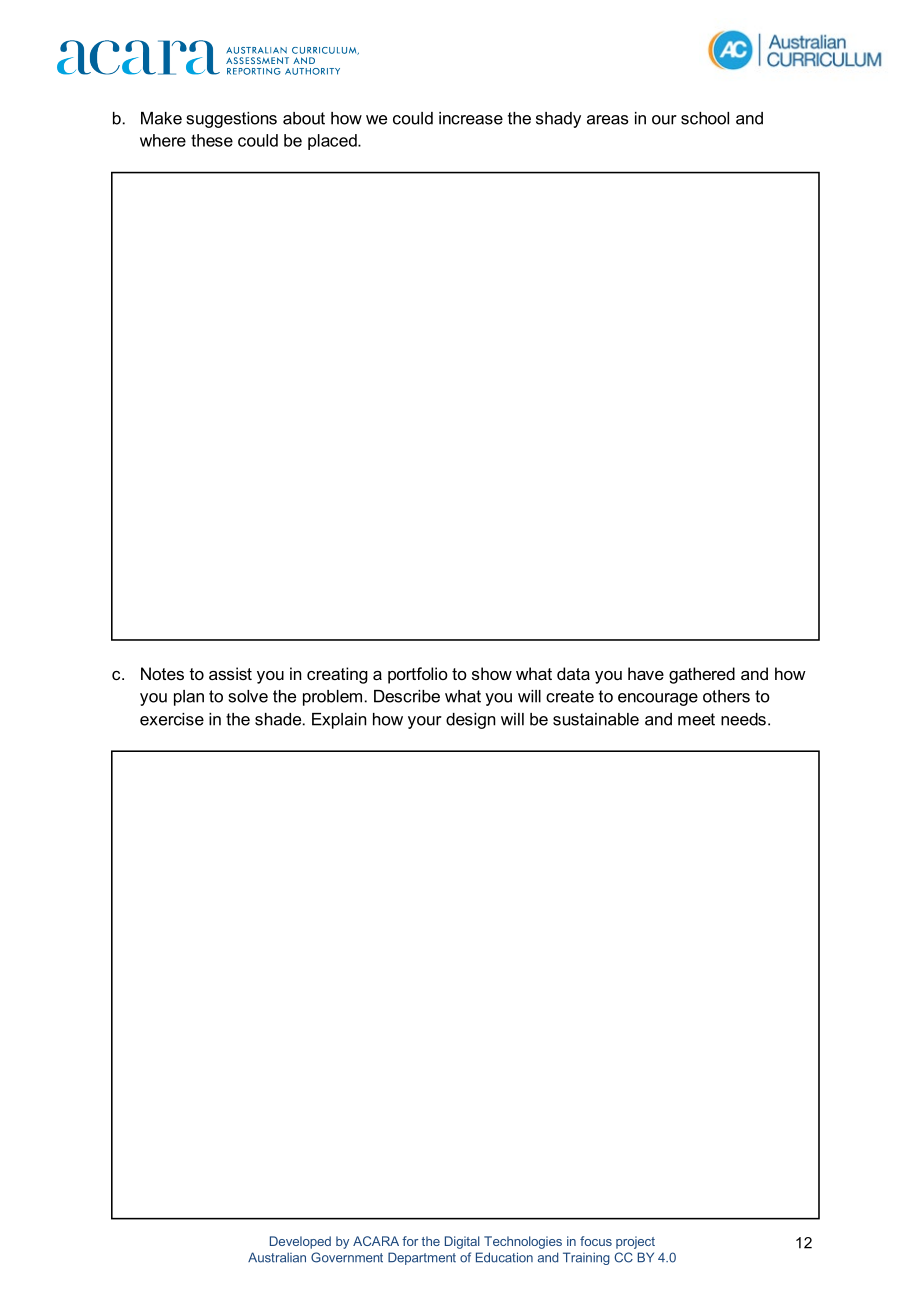 This screenshot has width=924, height=1308. What do you see at coordinates (705, 118) in the screenshot?
I see `school` at bounding box center [705, 118].
